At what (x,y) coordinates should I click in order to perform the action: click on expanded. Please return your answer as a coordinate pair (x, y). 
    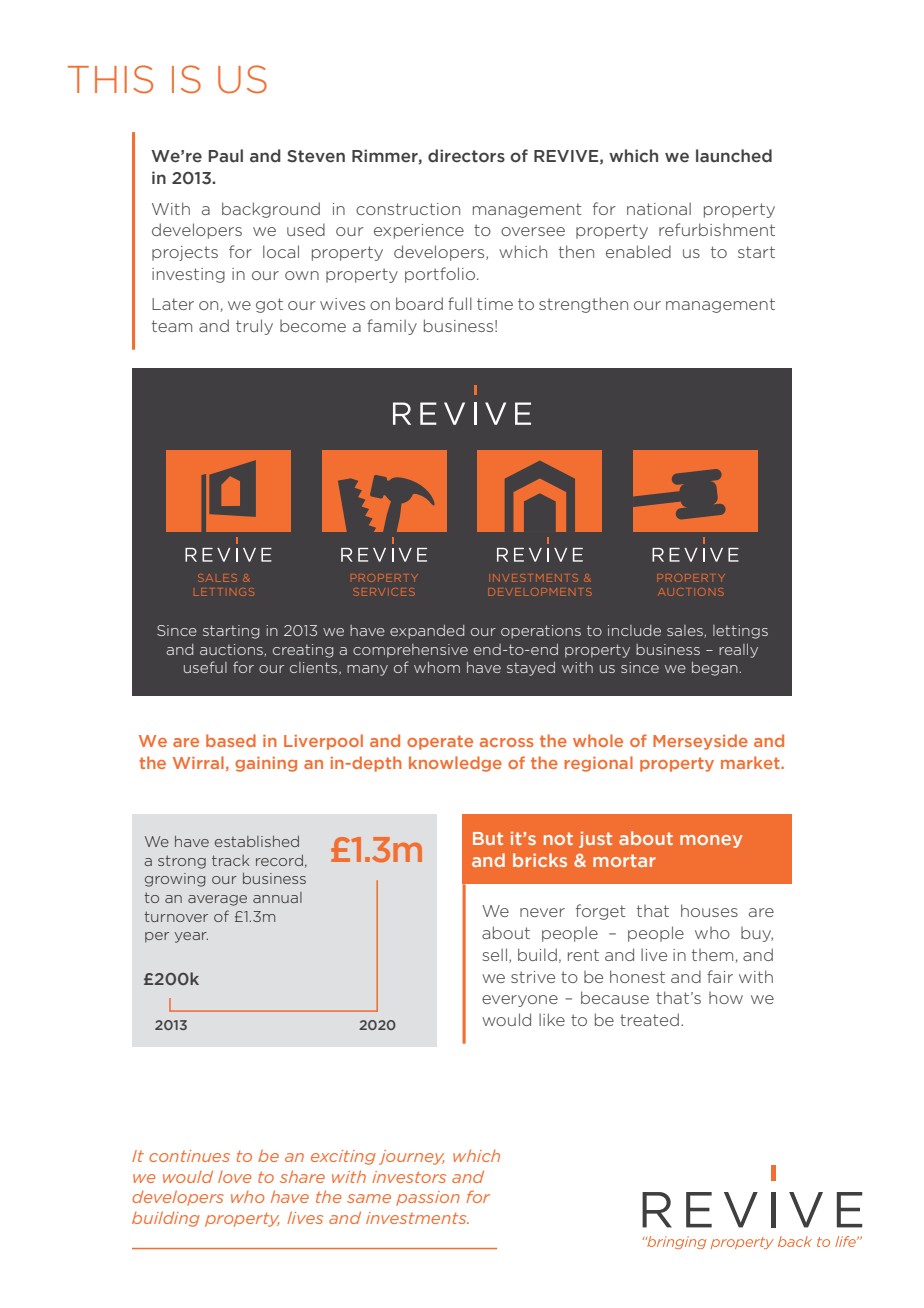
    Looking at the image, I should click on (427, 632).
